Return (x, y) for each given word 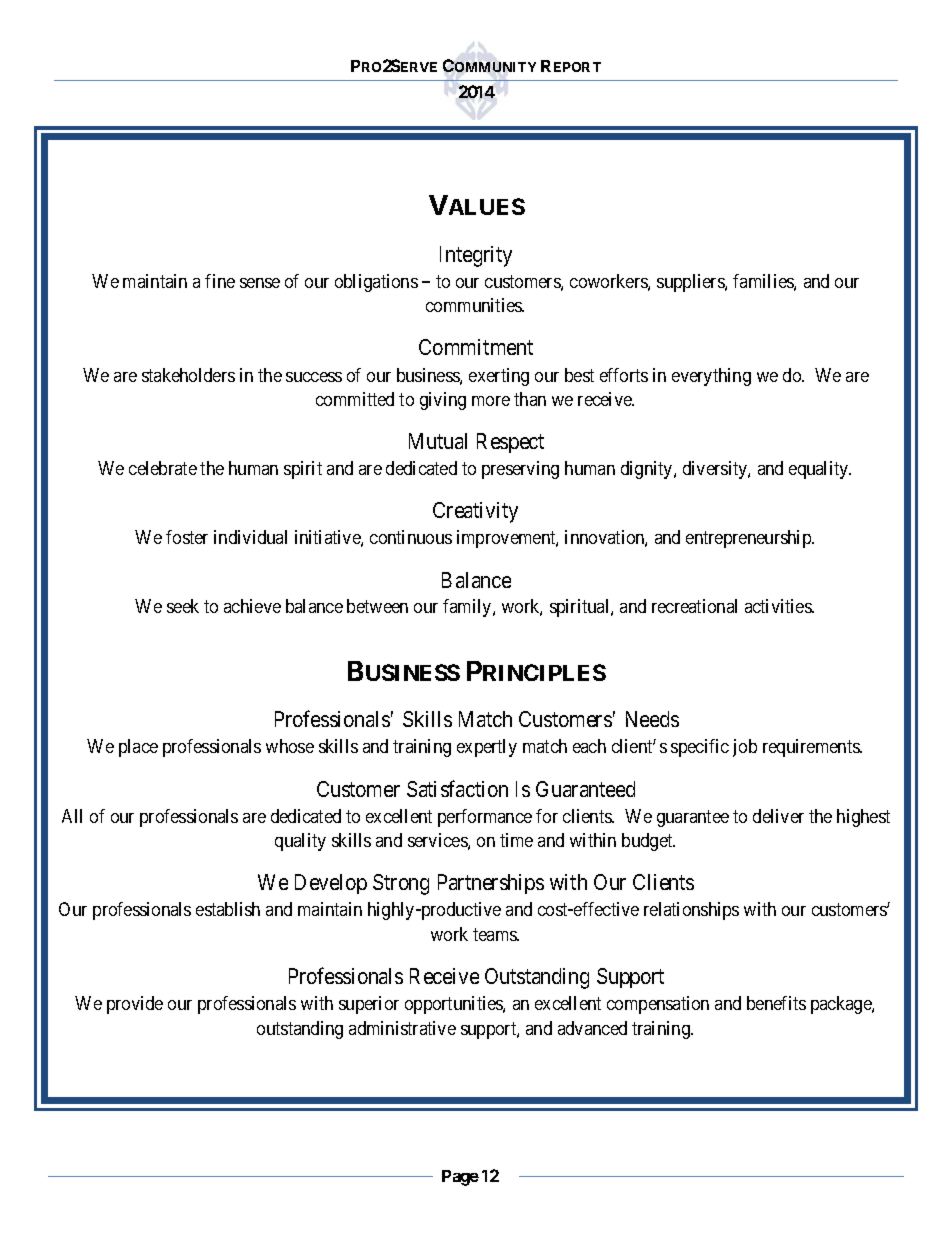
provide (135, 1005)
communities (475, 305)
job (745, 748)
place (138, 748)
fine (220, 281)
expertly (487, 748)
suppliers (691, 283)
